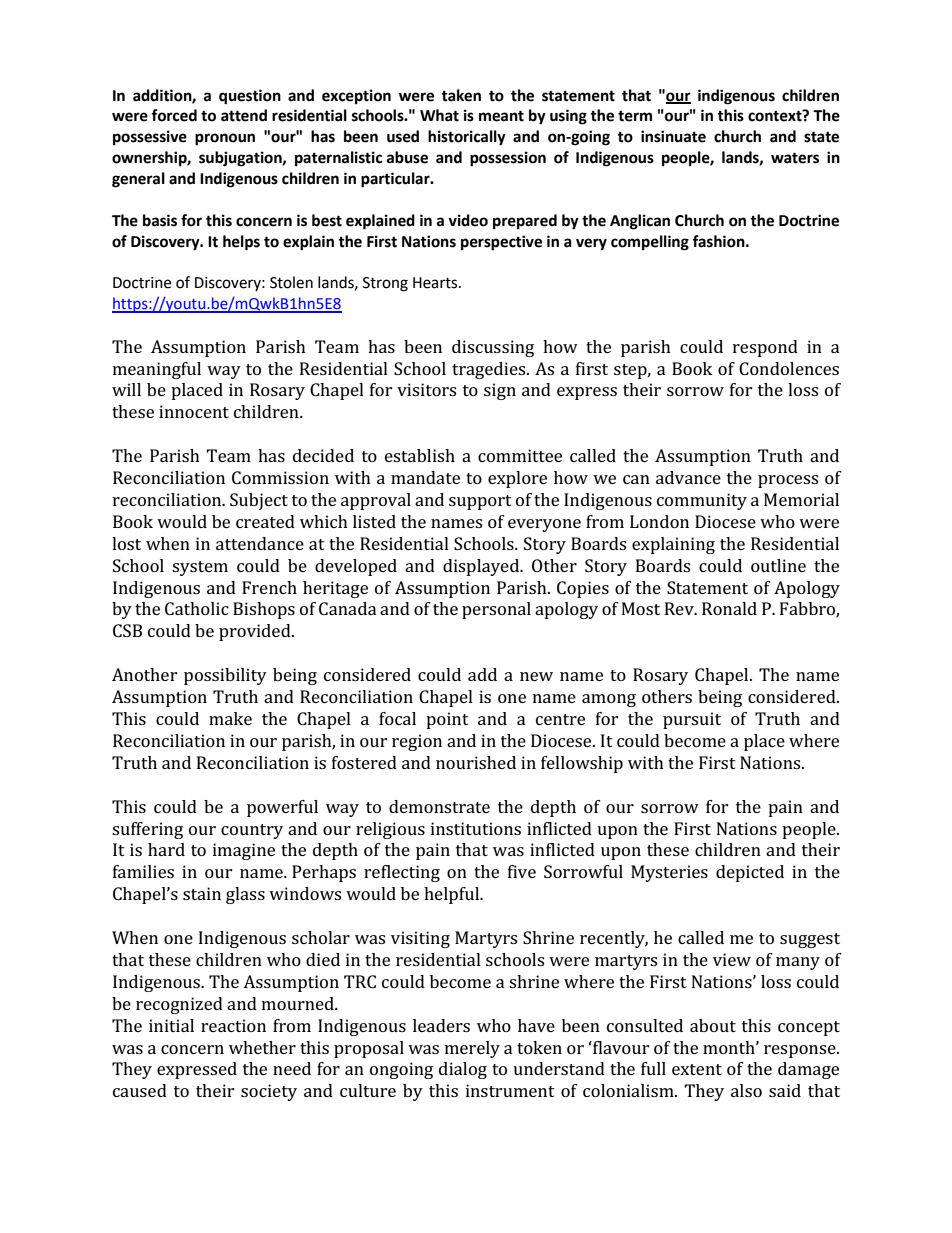 This page has width=952, height=1233. I want to click on insinuate, so click(673, 136).
